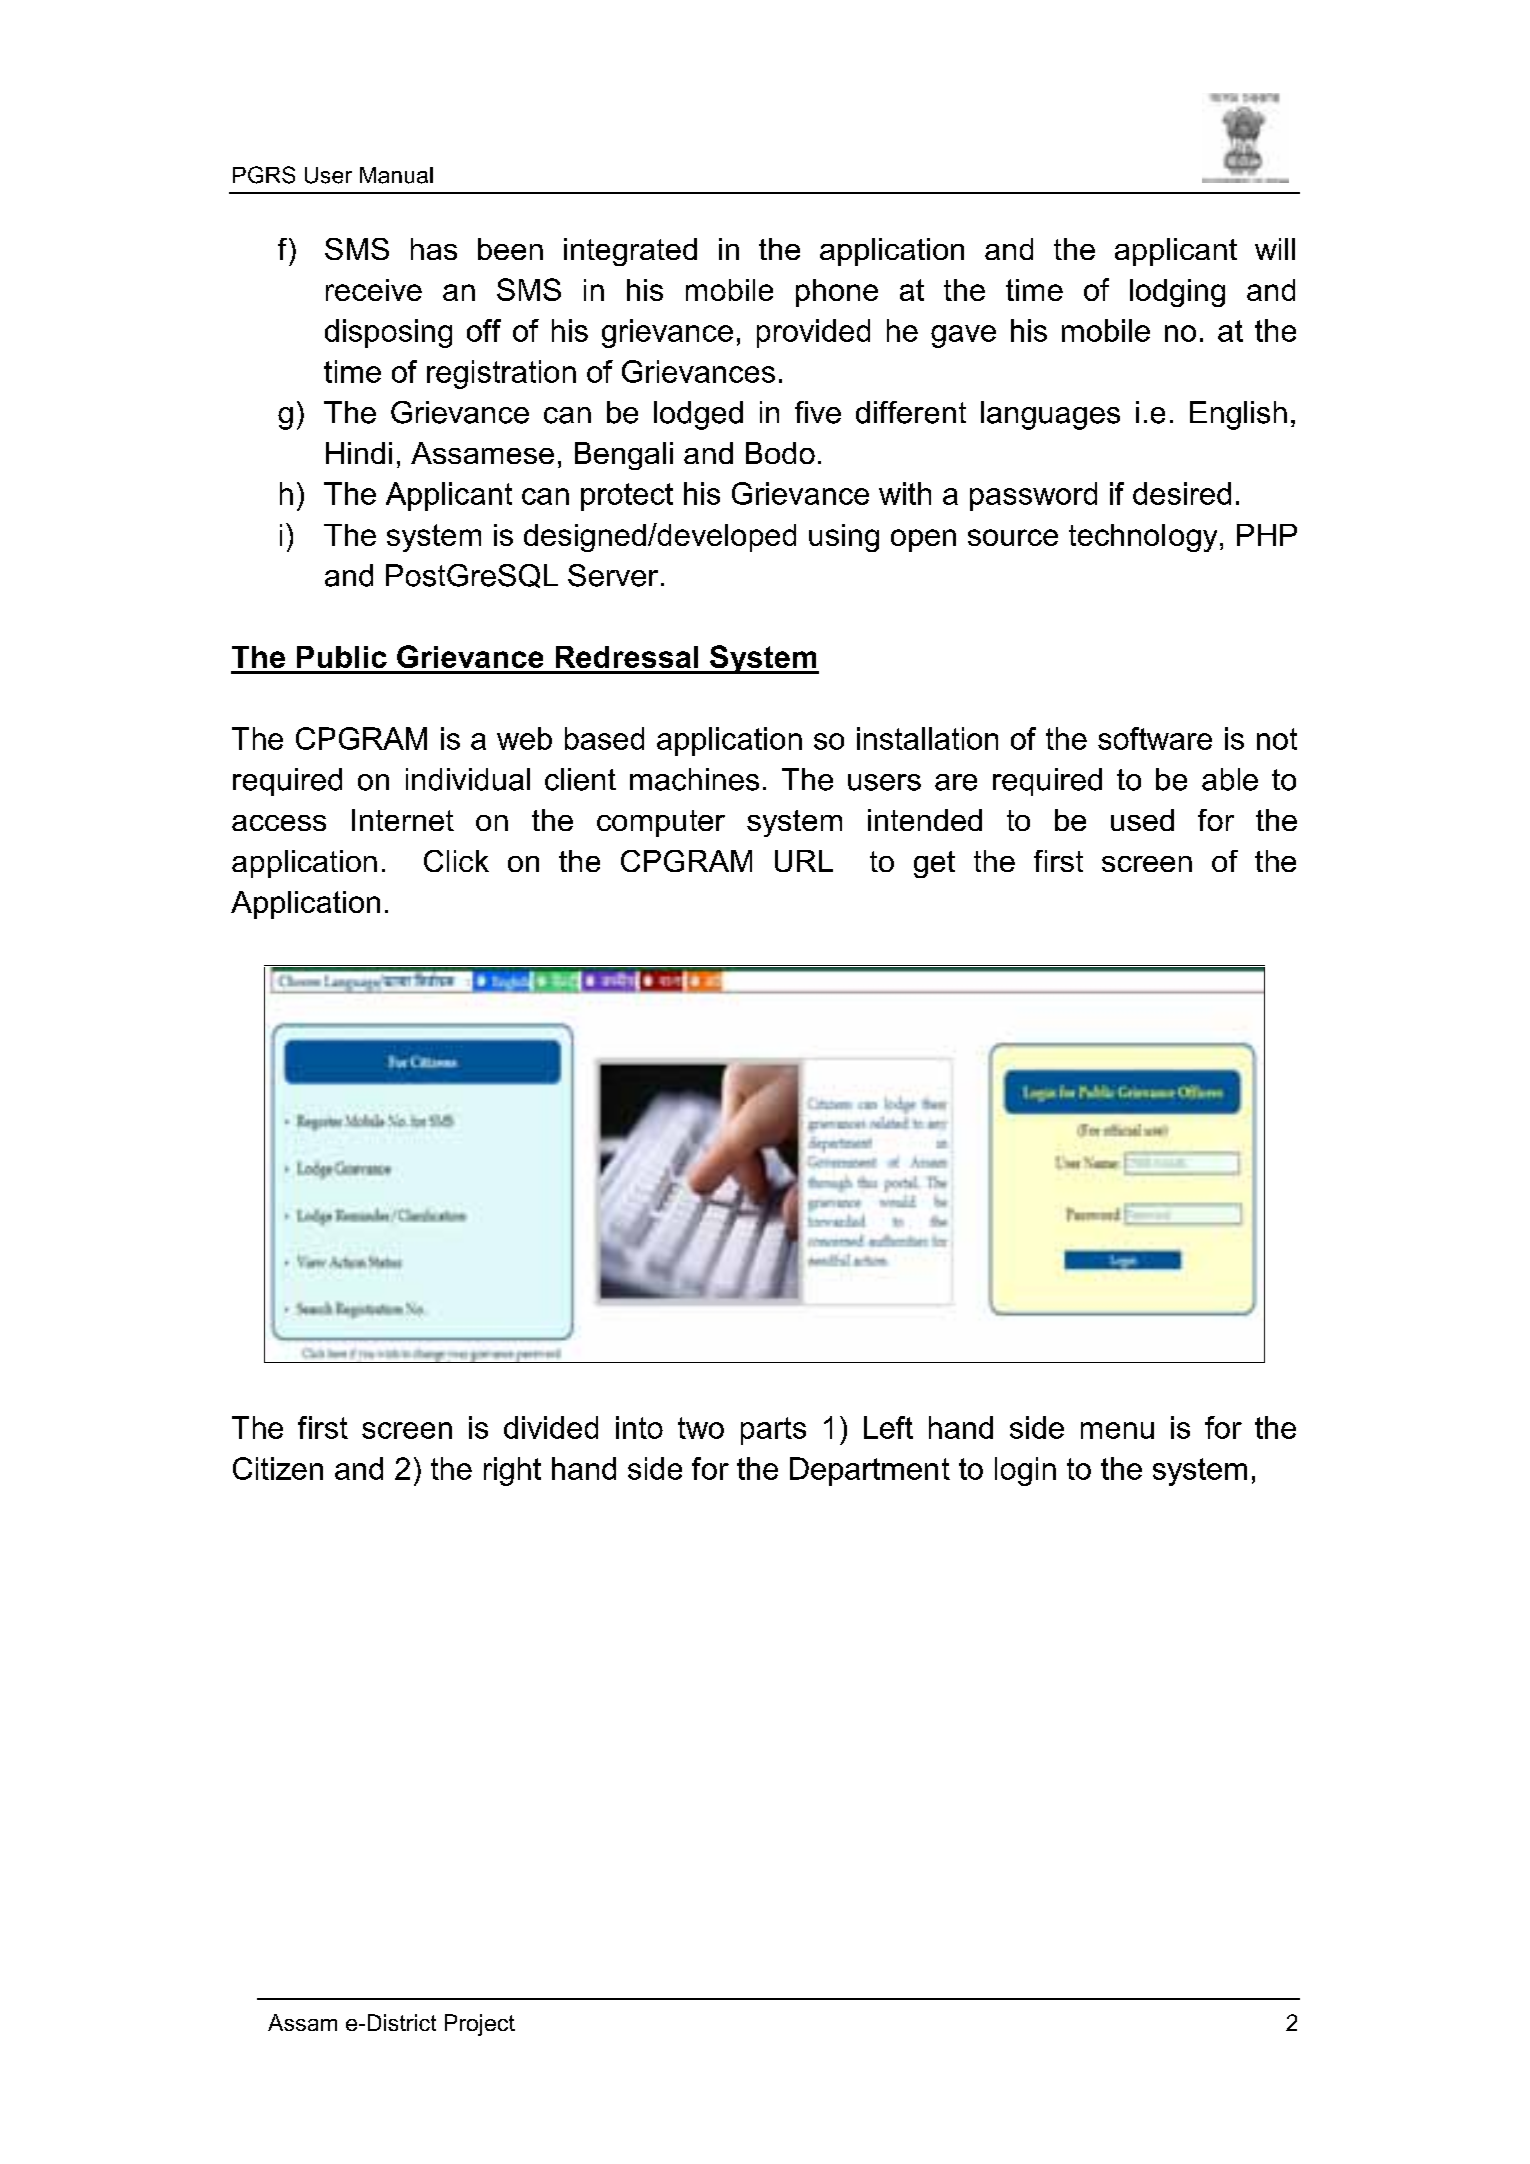 Image resolution: width=1530 pixels, height=2164 pixels. Describe the element at coordinates (480, 2025) in the document. I see `Project` at that location.
